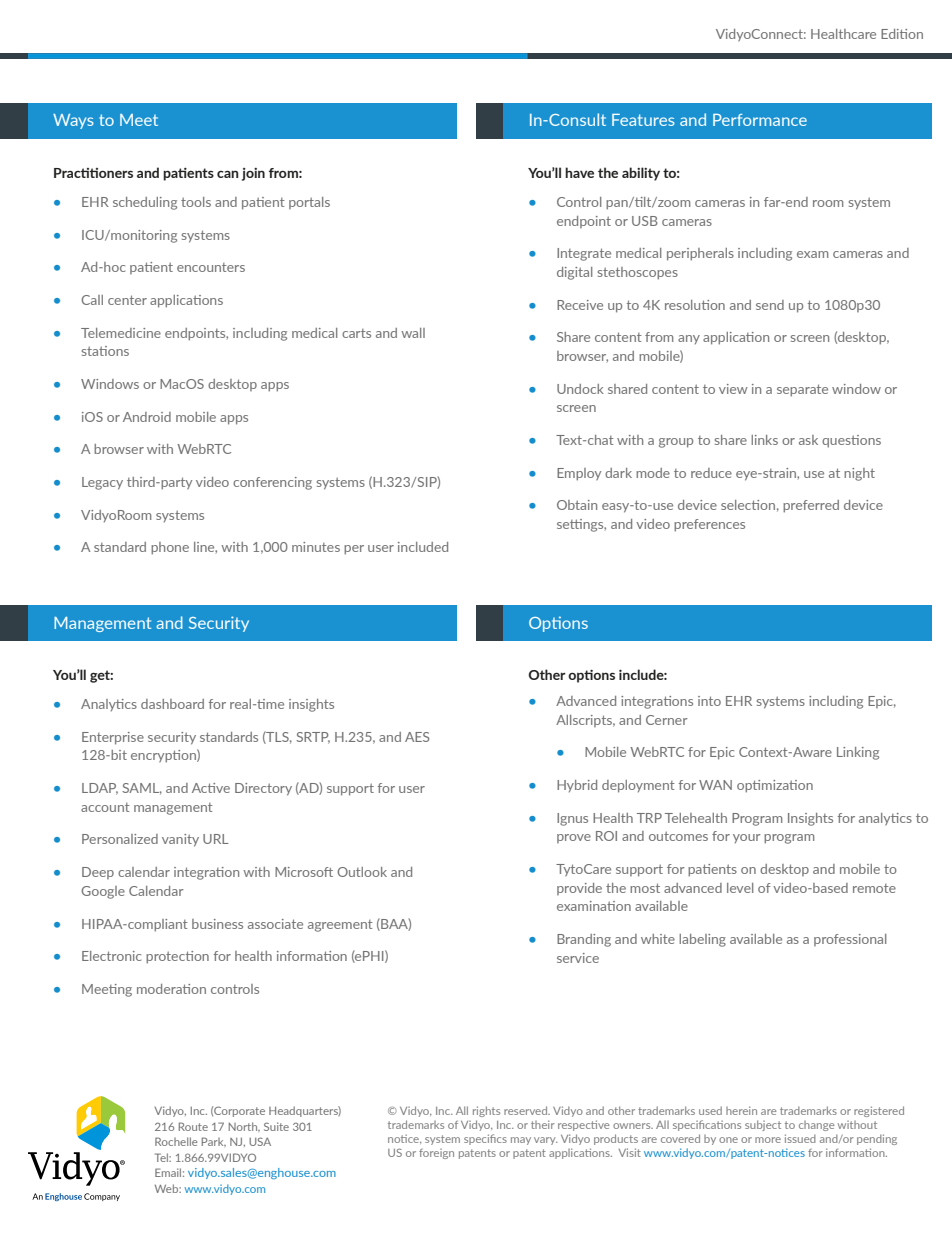  What do you see at coordinates (147, 417) in the screenshot?
I see `Android` at bounding box center [147, 417].
